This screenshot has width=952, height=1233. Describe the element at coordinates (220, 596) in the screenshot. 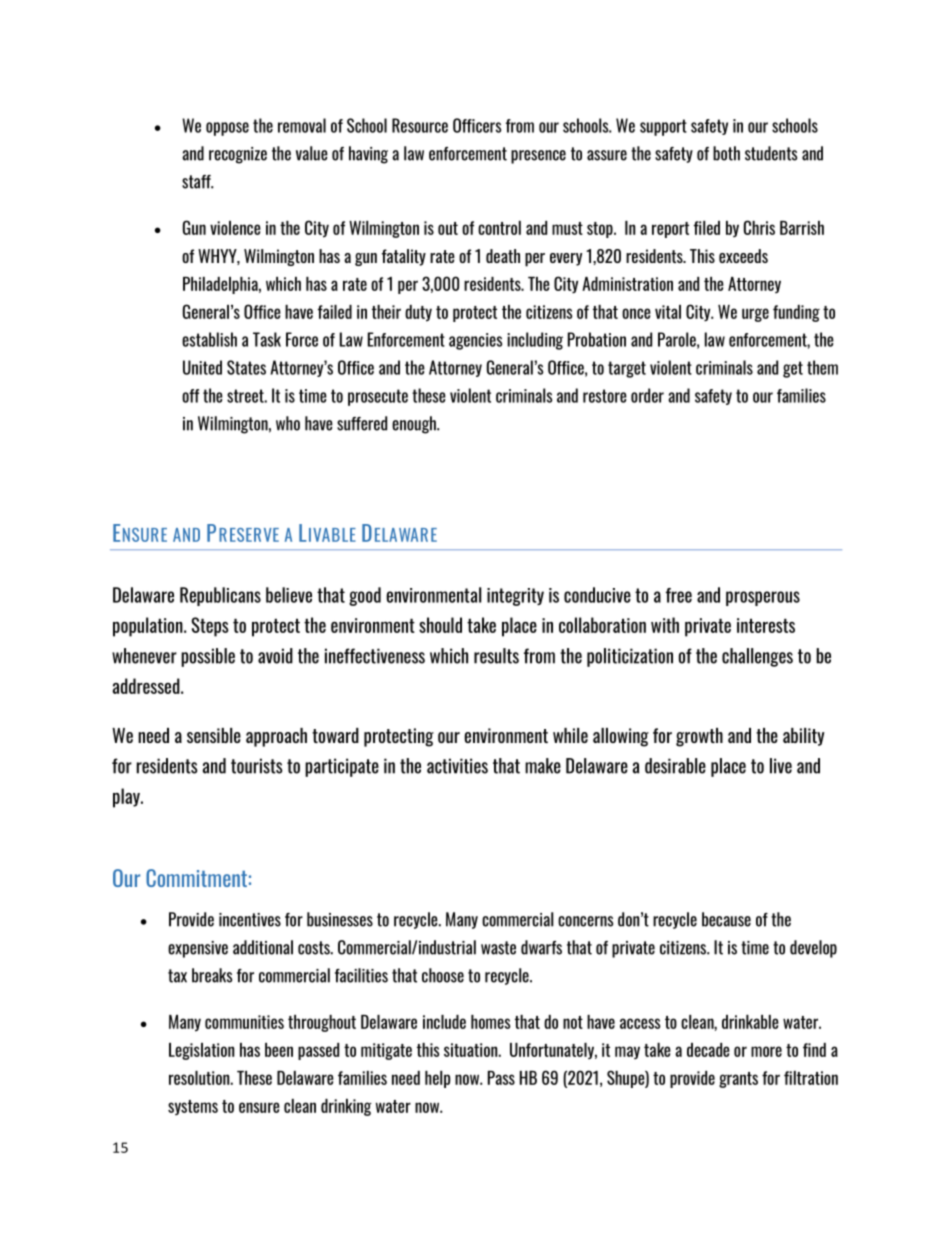

I see `Republicans` at that location.
